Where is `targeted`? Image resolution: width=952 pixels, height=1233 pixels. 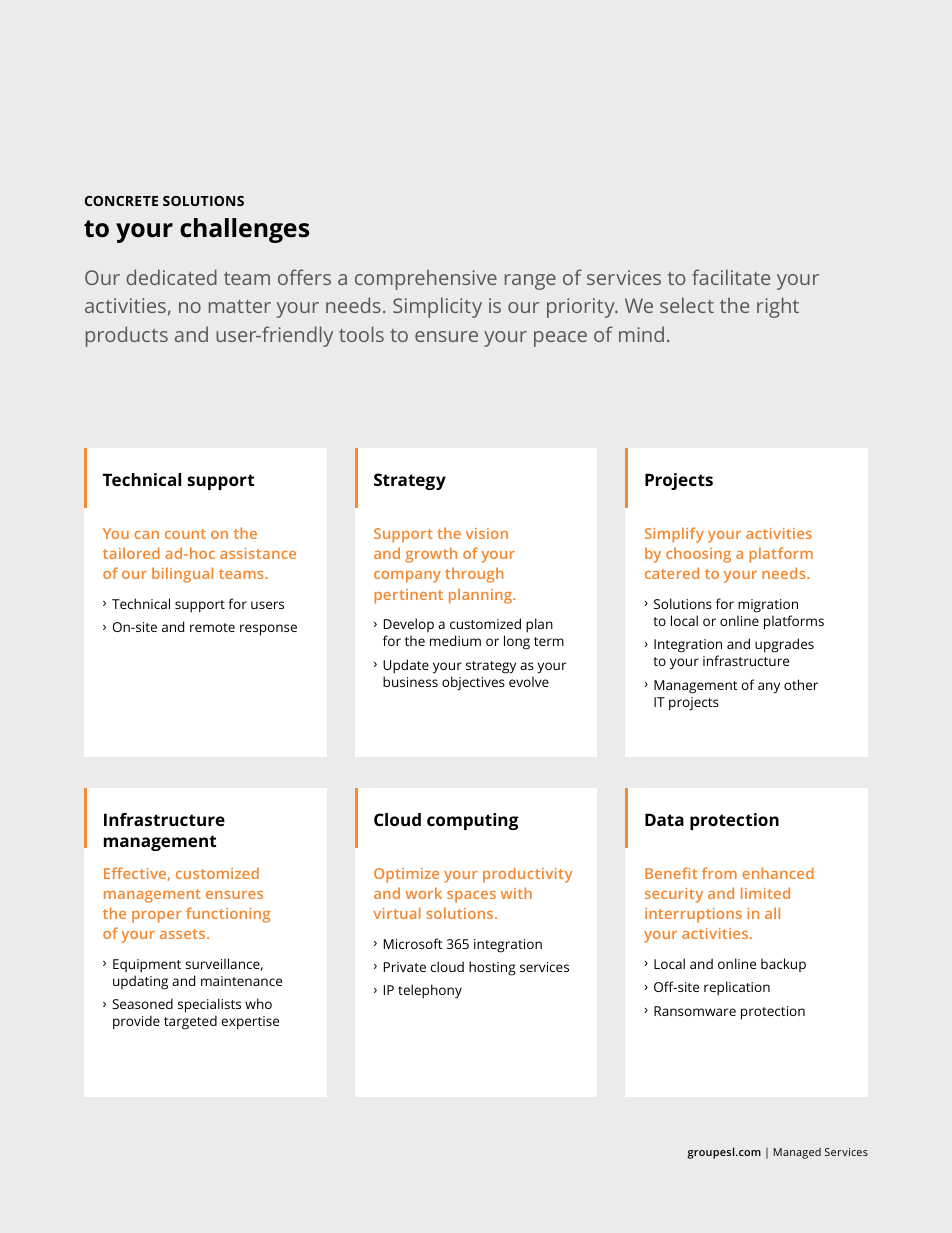 targeted is located at coordinates (190, 1022).
